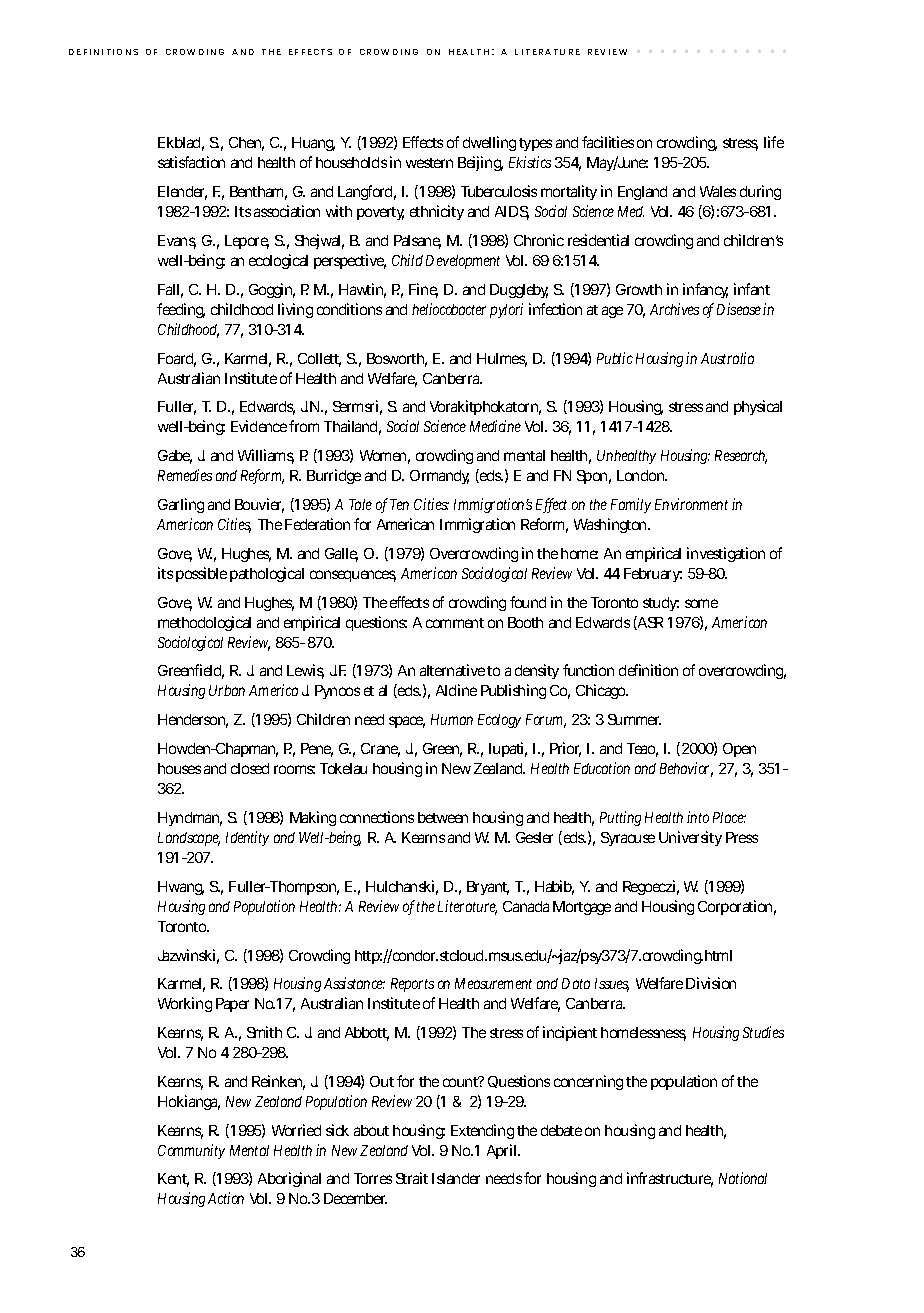 This screenshot has height=1313, width=924. Describe the element at coordinates (718, 191) in the screenshot. I see `Wales` at that location.
